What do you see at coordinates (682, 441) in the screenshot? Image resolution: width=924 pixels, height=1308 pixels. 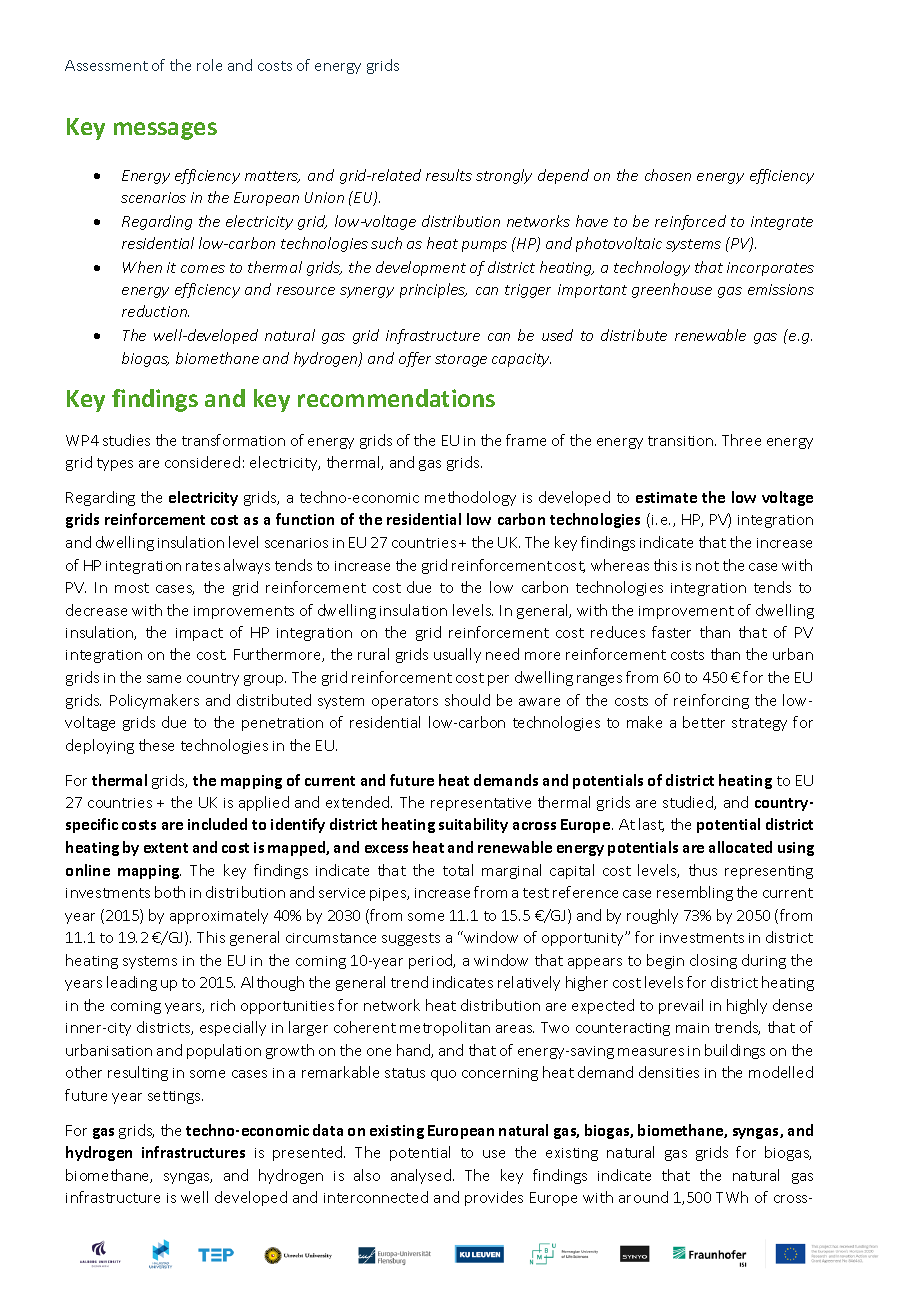 I see `transition` at bounding box center [682, 441].
